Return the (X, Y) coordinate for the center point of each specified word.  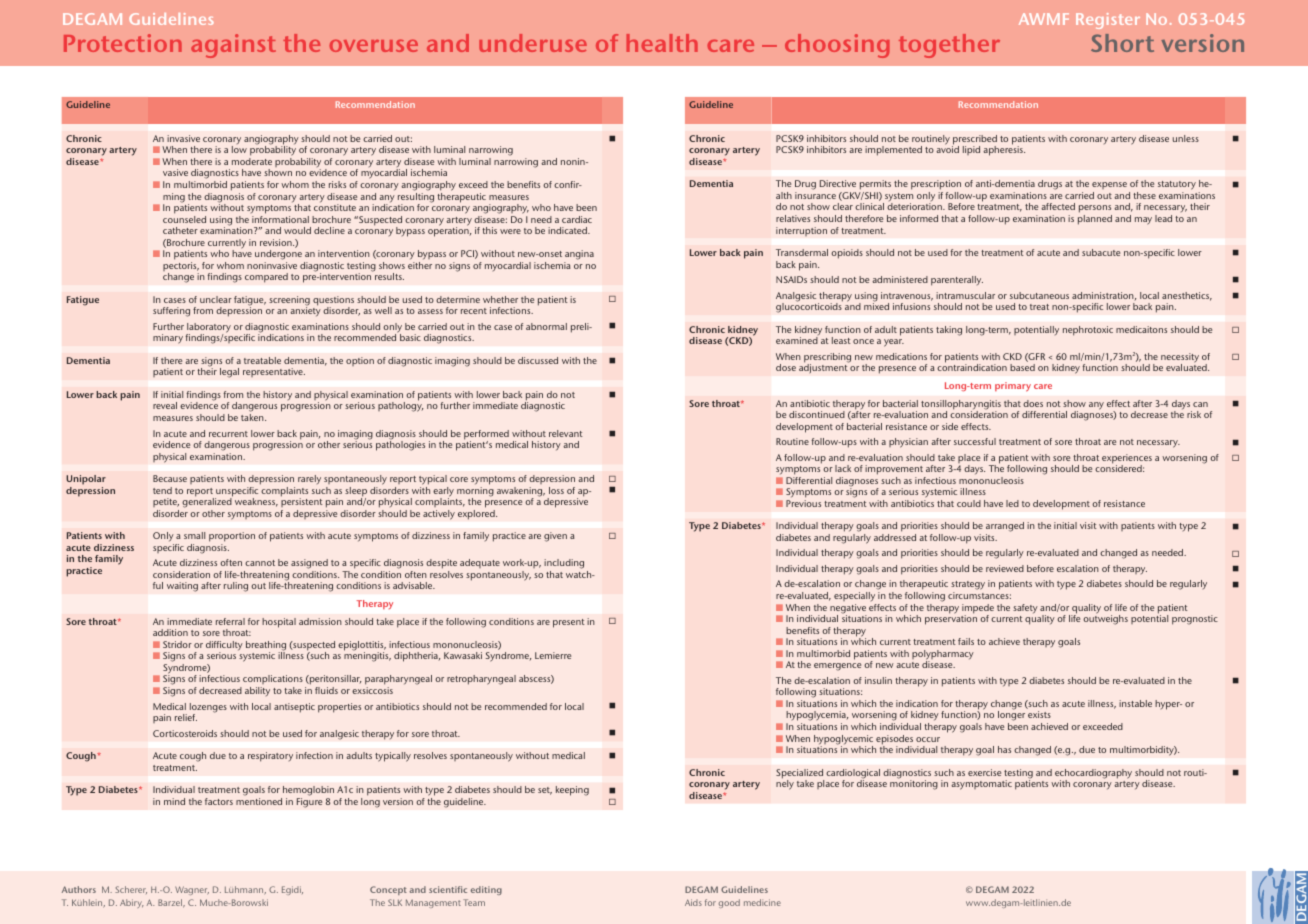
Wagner (192, 890)
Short (1122, 43)
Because (170, 478)
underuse (533, 43)
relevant (566, 433)
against (233, 46)
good (729, 903)
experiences (1127, 460)
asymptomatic (981, 785)
